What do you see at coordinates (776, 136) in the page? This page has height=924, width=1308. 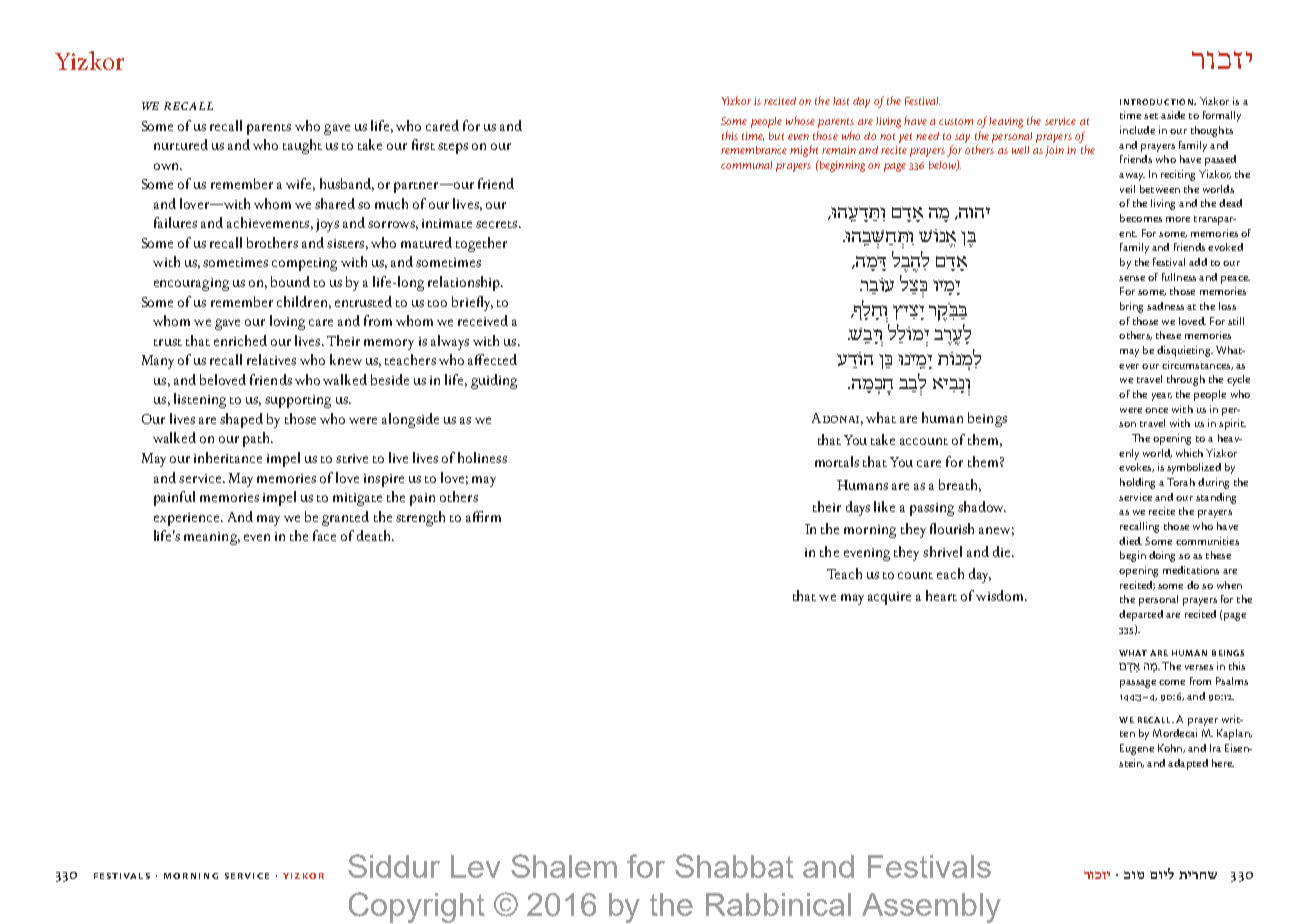 I see `but` at bounding box center [776, 136].
